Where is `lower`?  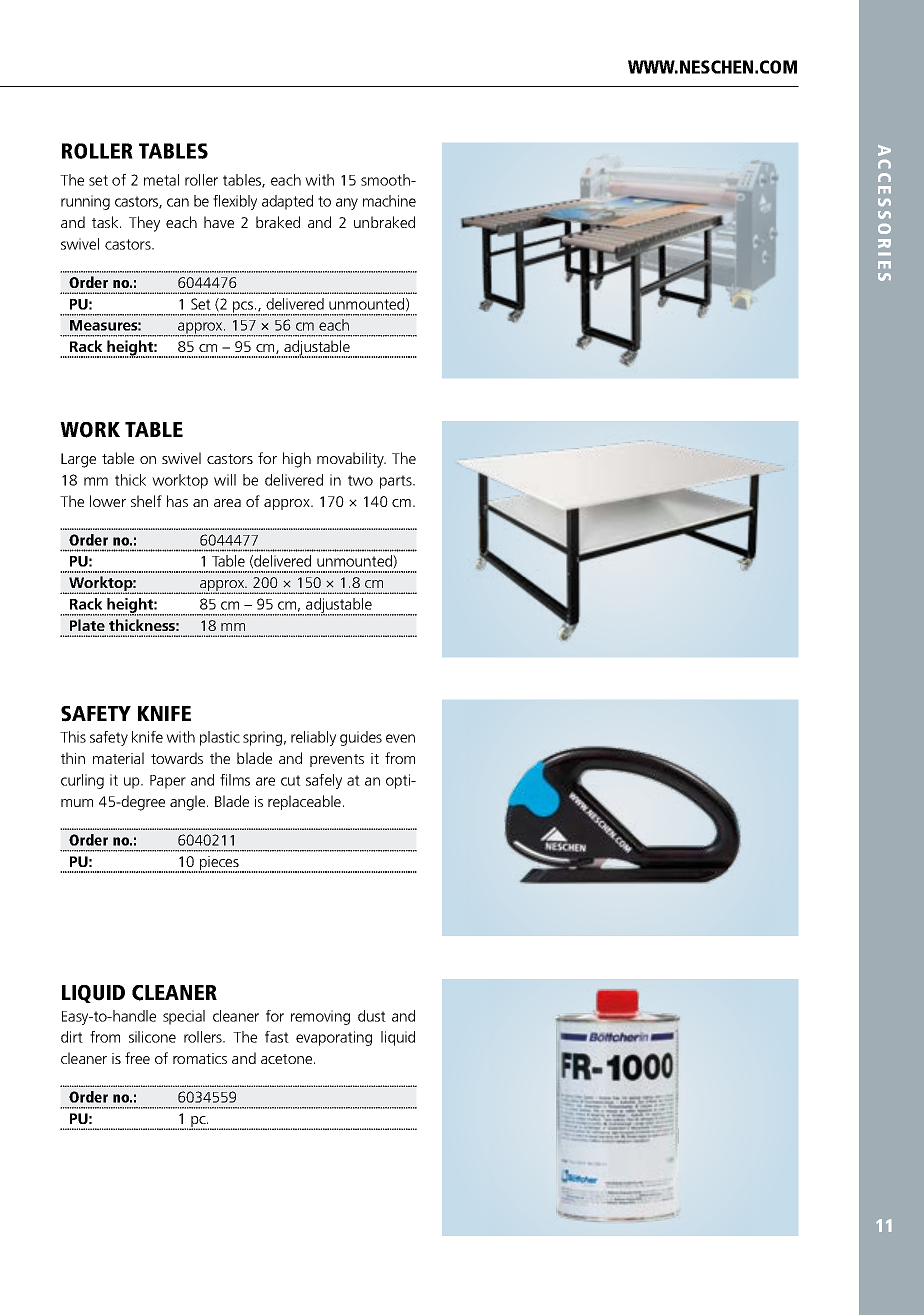 lower is located at coordinates (108, 501).
